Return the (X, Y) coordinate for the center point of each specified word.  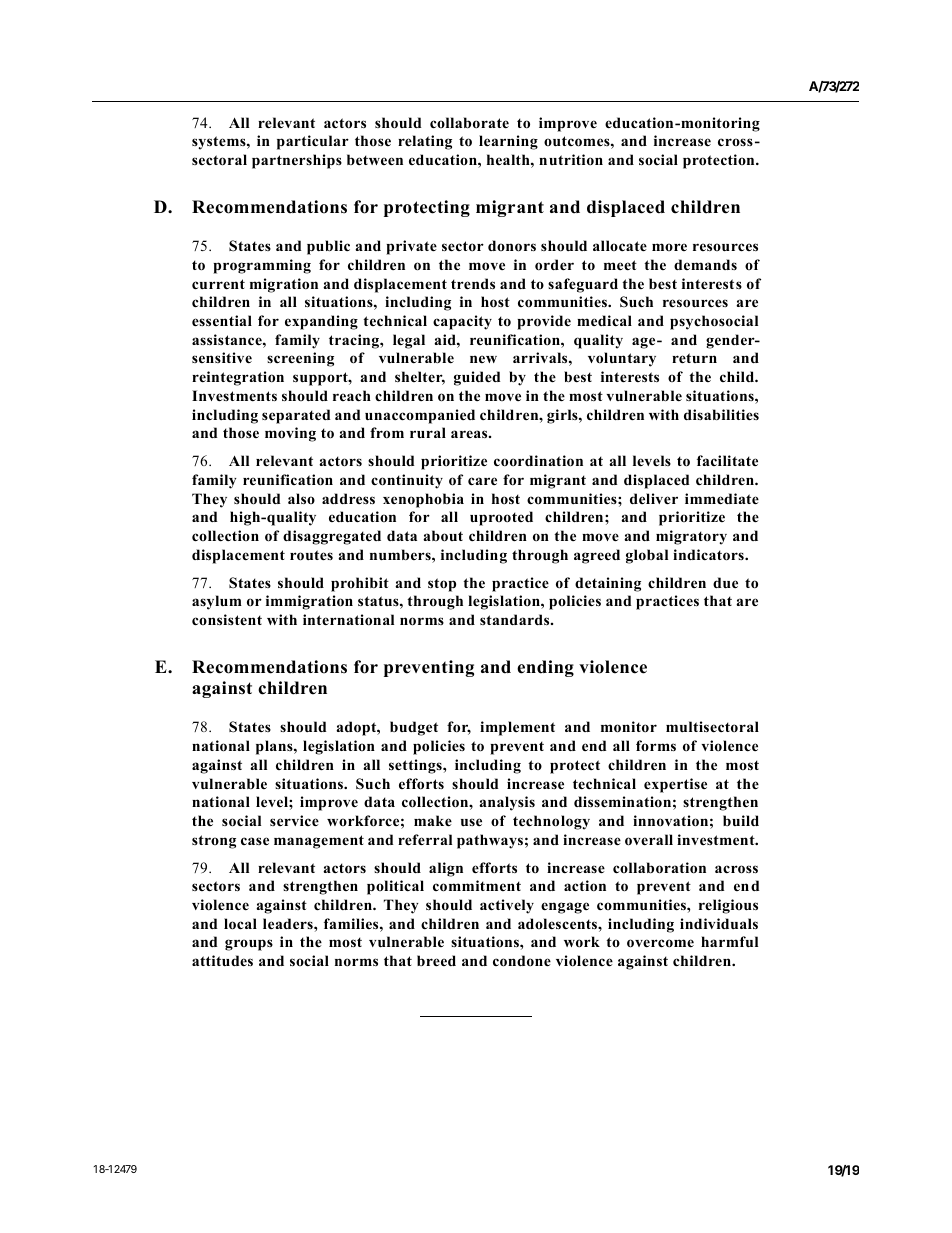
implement (517, 728)
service (294, 820)
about (443, 536)
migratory (691, 537)
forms (656, 745)
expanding (321, 322)
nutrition (571, 159)
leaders (289, 923)
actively (507, 906)
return (694, 358)
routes (311, 555)
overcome (660, 943)
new (483, 359)
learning (508, 142)
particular (313, 142)
